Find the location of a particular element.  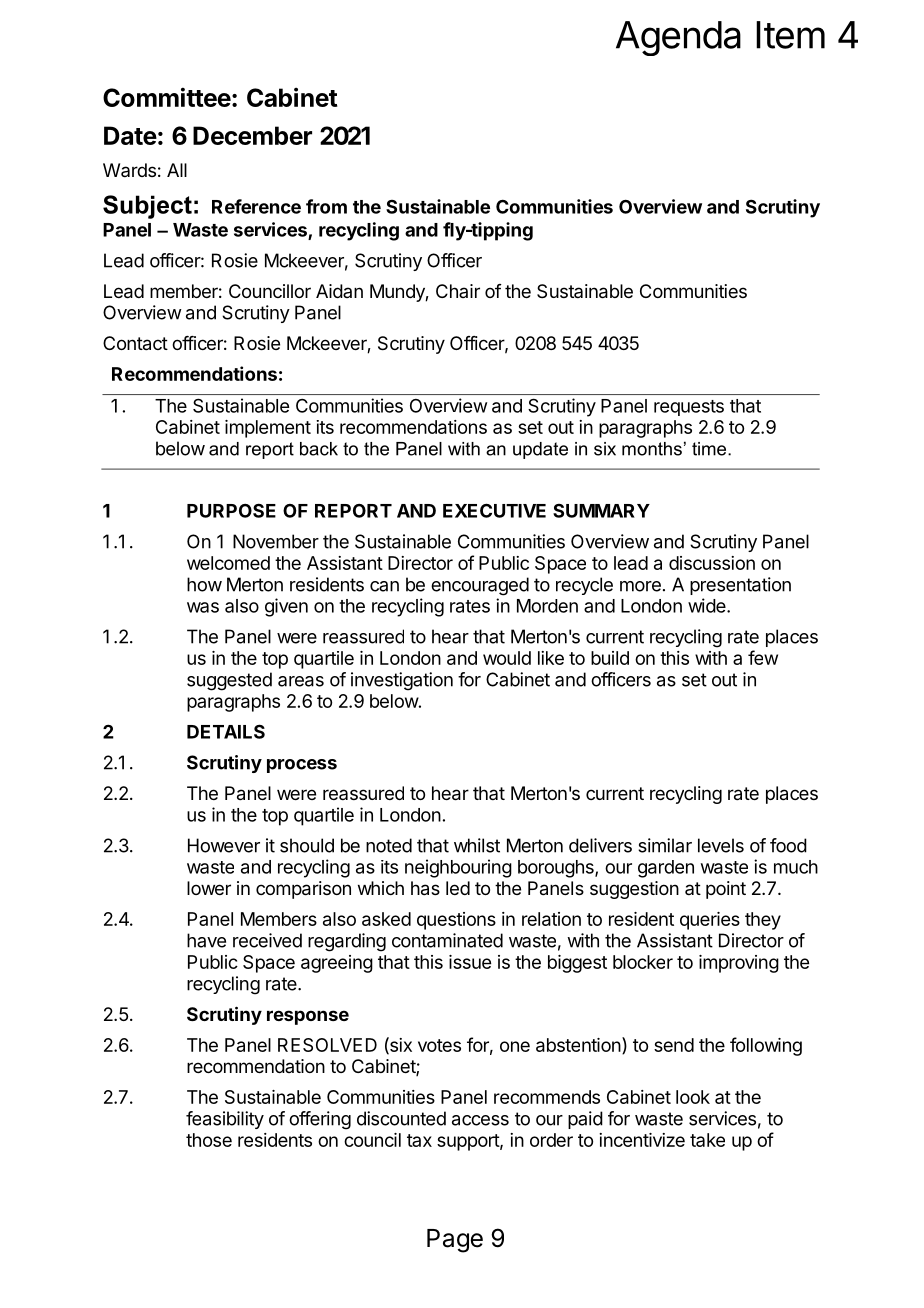

wide is located at coordinates (708, 605).
